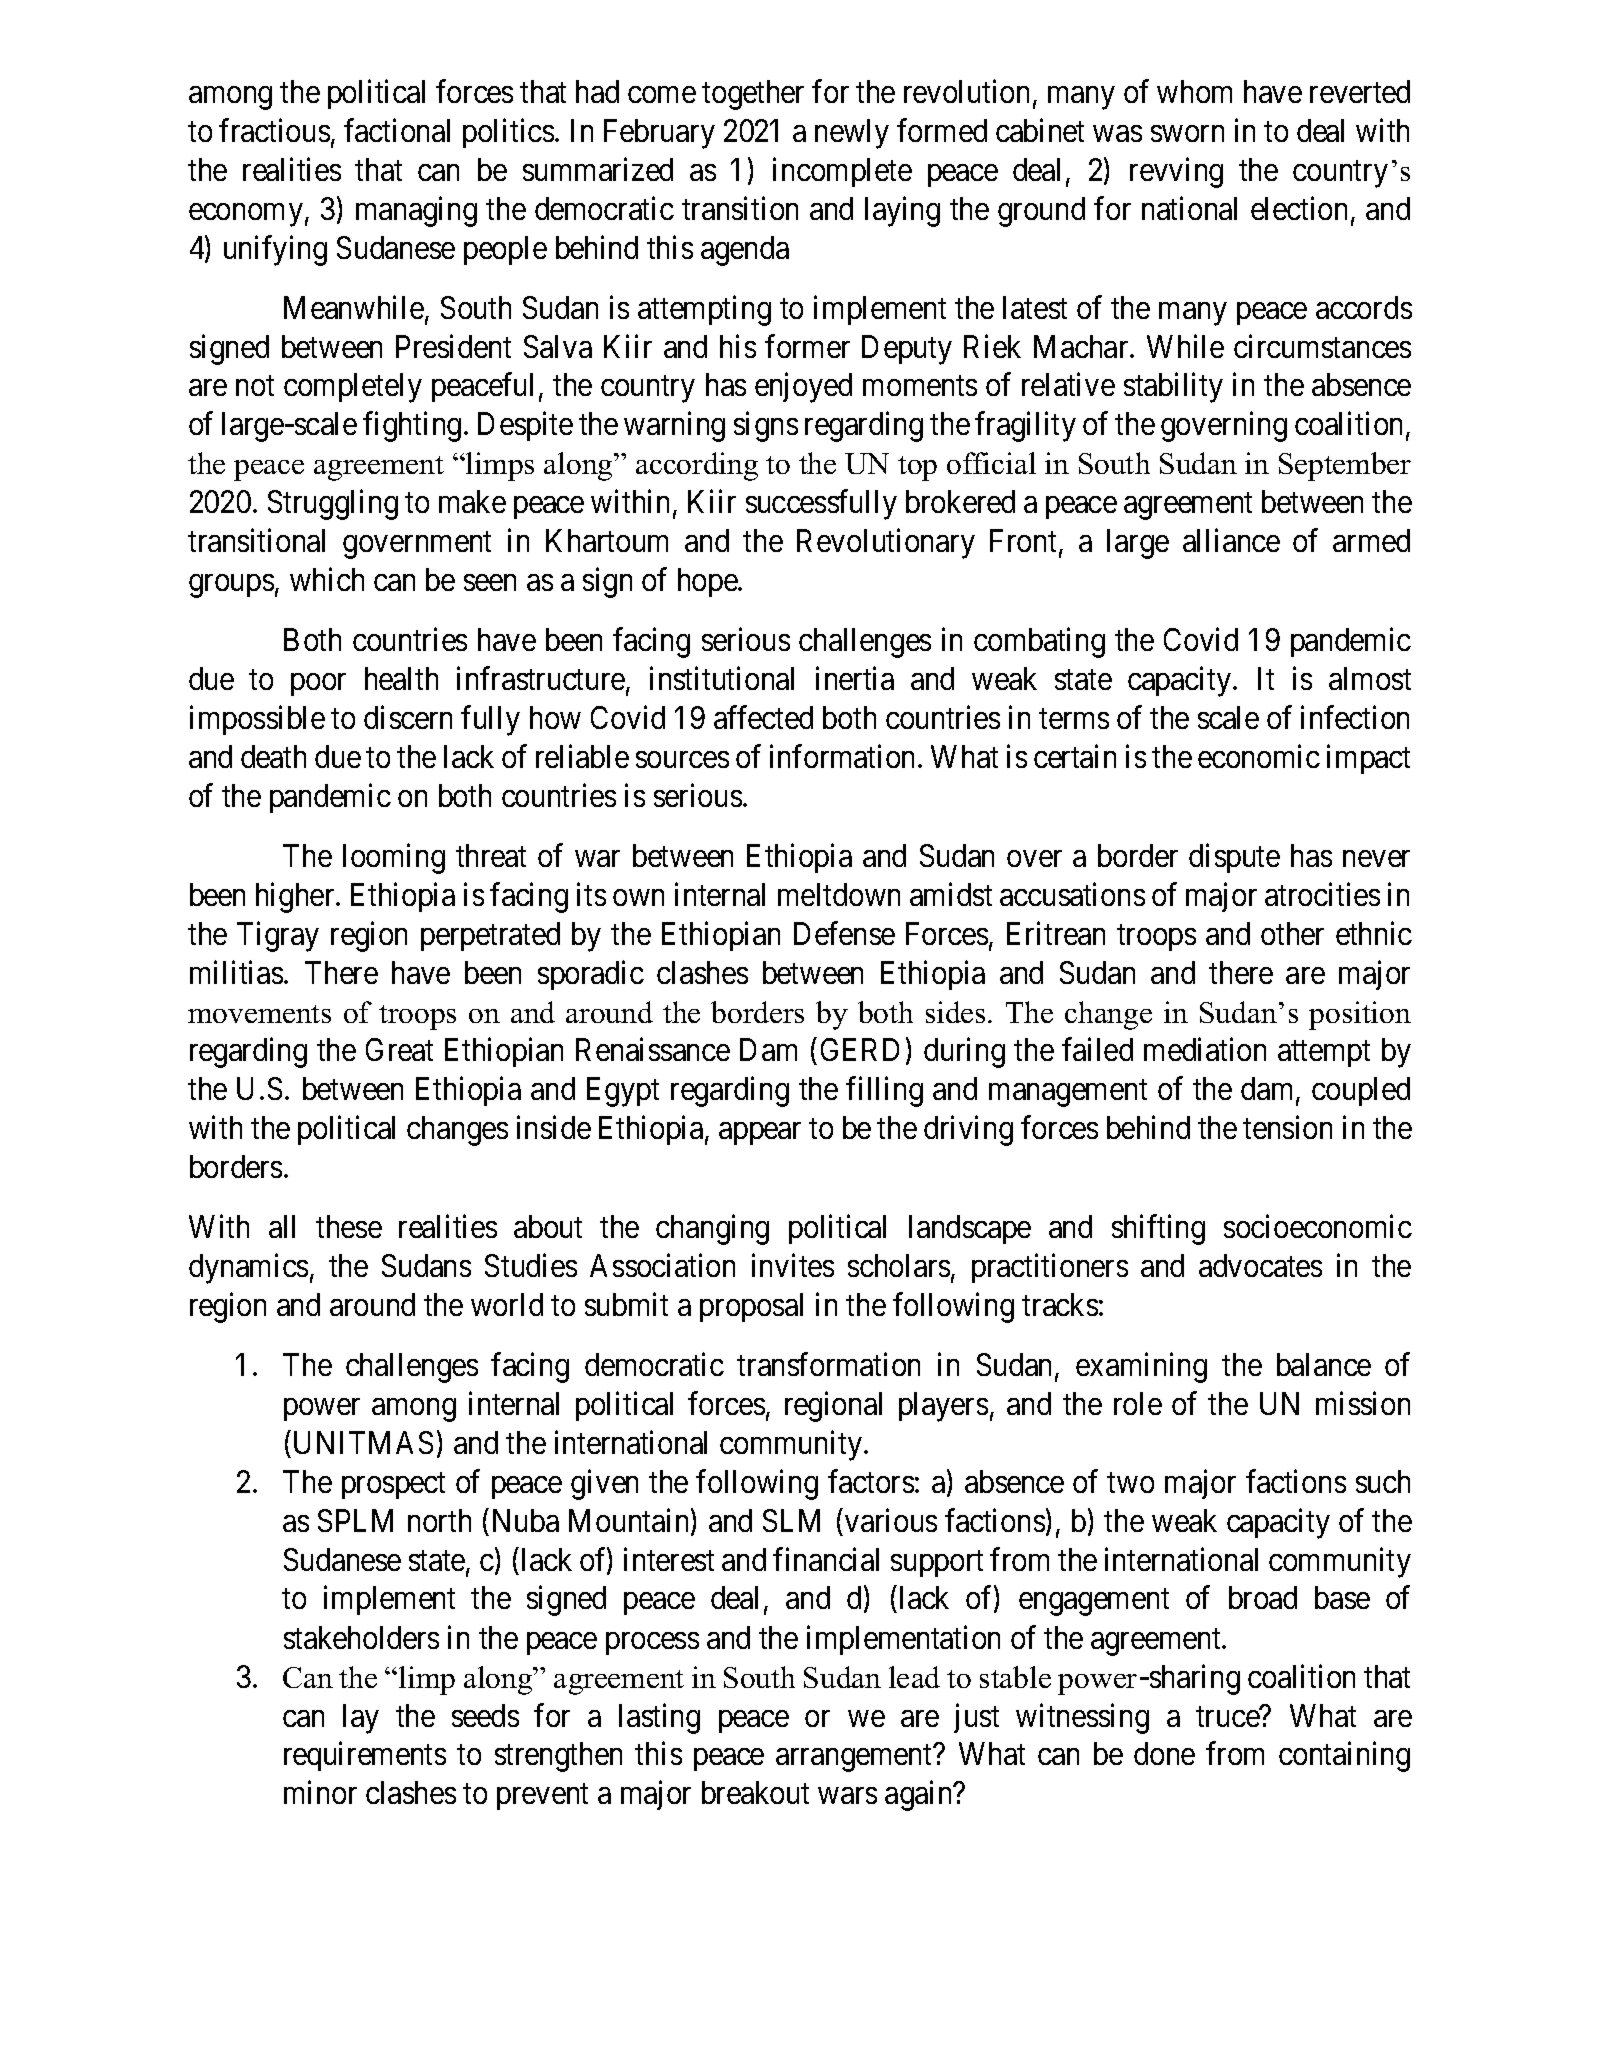 The width and height of the screenshot is (1600, 2071). What do you see at coordinates (852, 134) in the screenshot?
I see `newly` at bounding box center [852, 134].
